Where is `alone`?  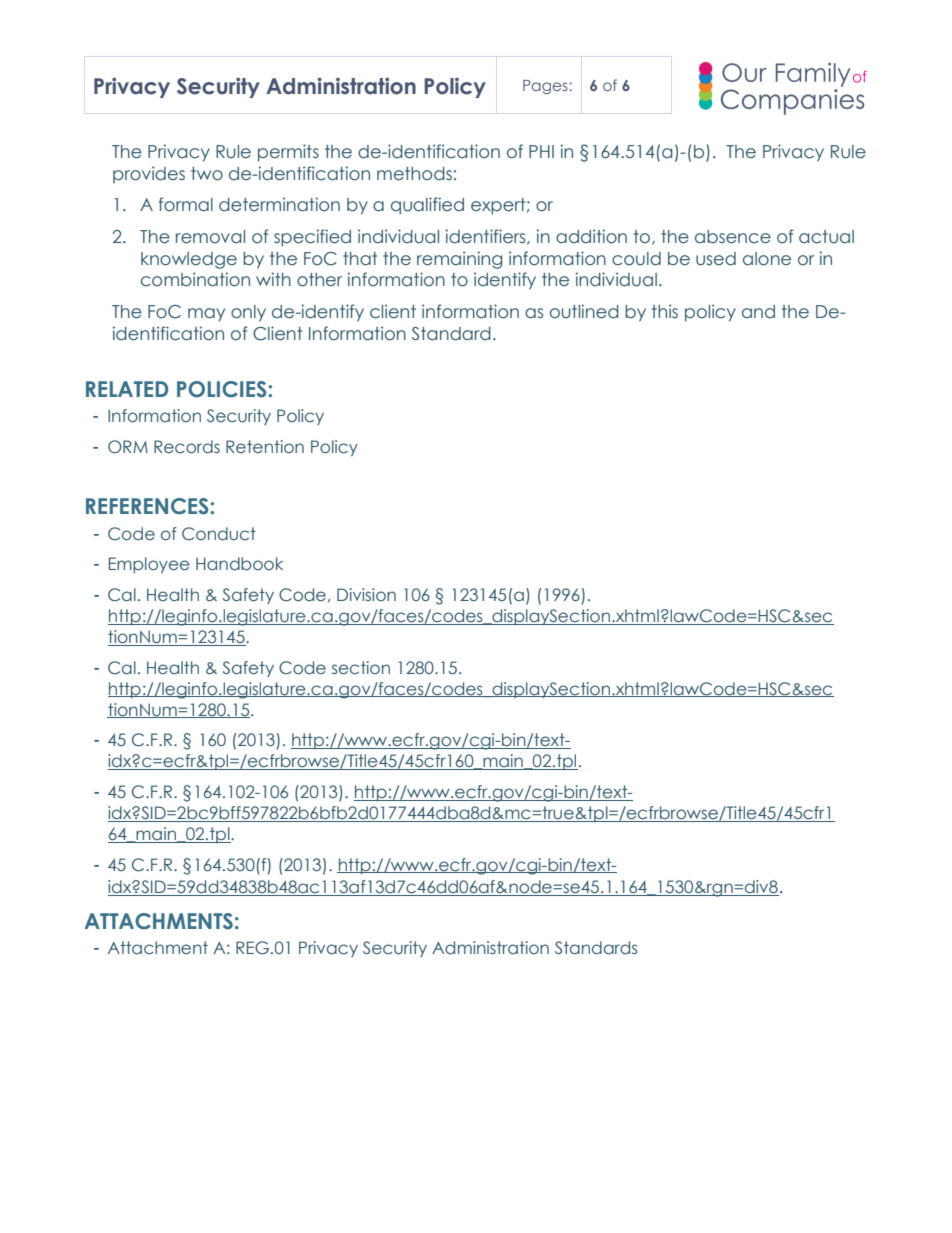
alone is located at coordinates (767, 259).
